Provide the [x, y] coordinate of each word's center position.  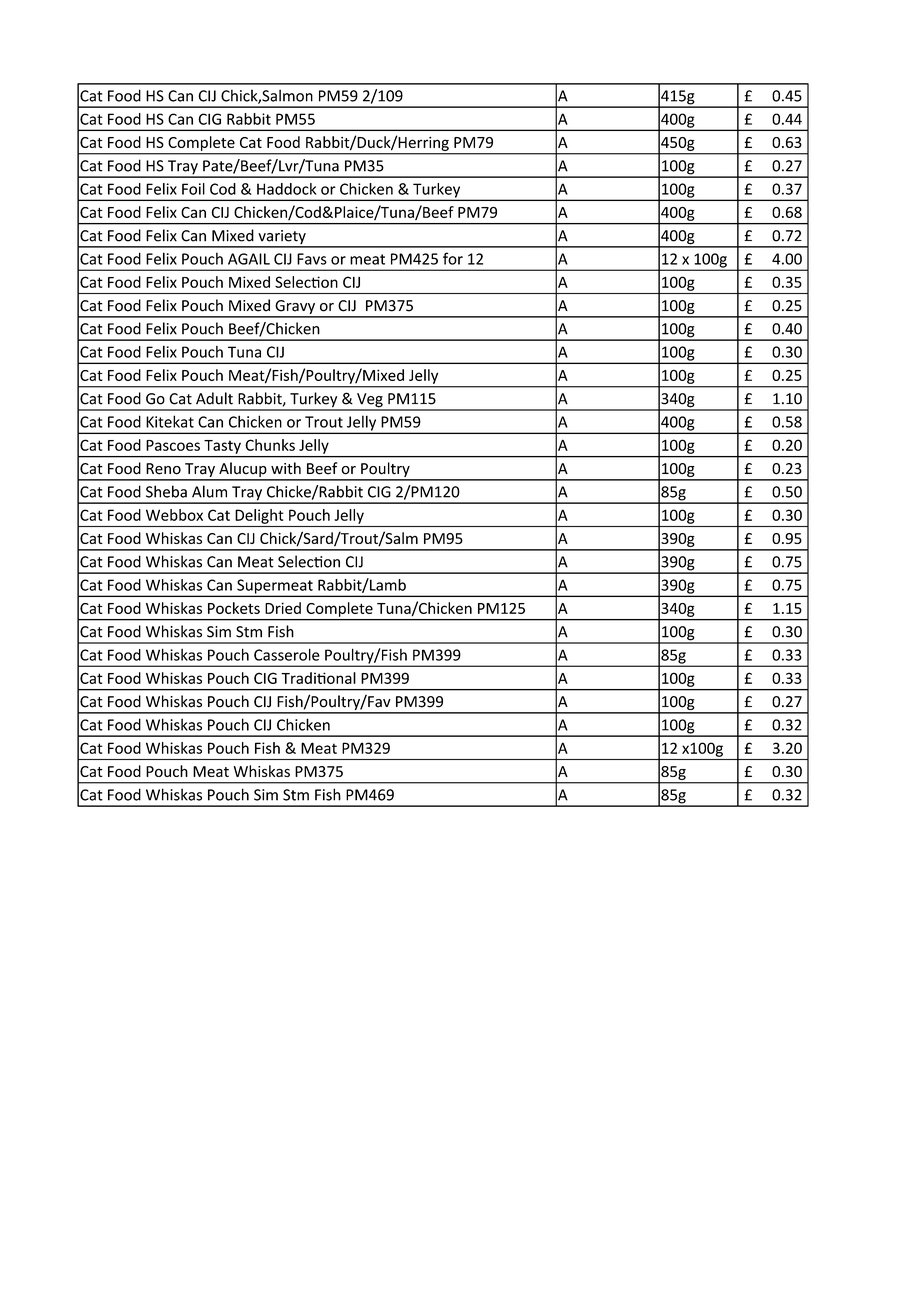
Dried [283, 608]
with [286, 468]
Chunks [270, 445]
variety [282, 238]
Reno [163, 469]
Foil [193, 189]
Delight [259, 516]
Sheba [166, 491]
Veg [370, 401]
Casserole [287, 655]
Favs [312, 259]
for [453, 258]
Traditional [318, 678]
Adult [214, 398]
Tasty [222, 447]
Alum [209, 491]
